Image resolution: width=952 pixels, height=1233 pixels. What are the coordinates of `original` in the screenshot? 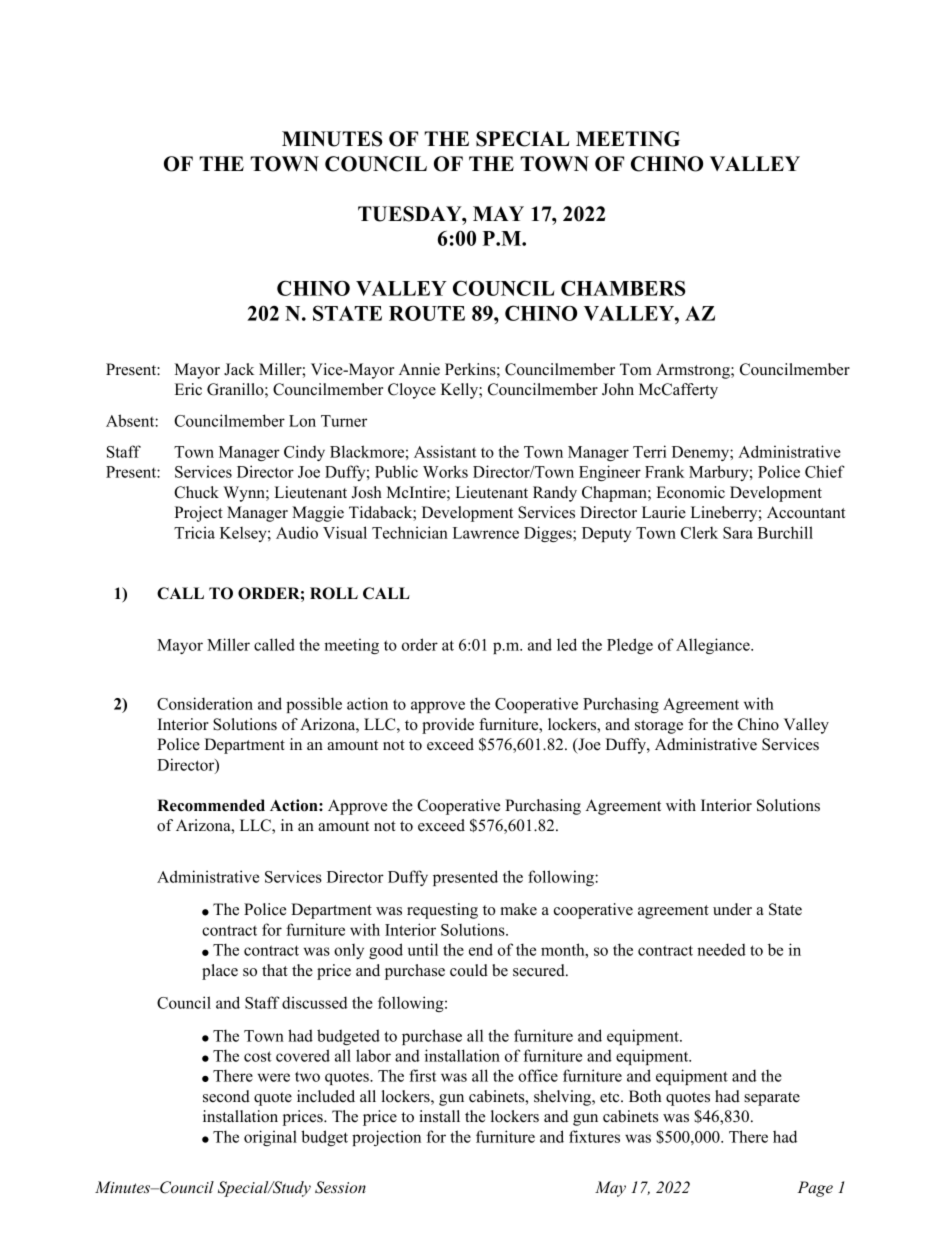 It's located at (270, 1138).
